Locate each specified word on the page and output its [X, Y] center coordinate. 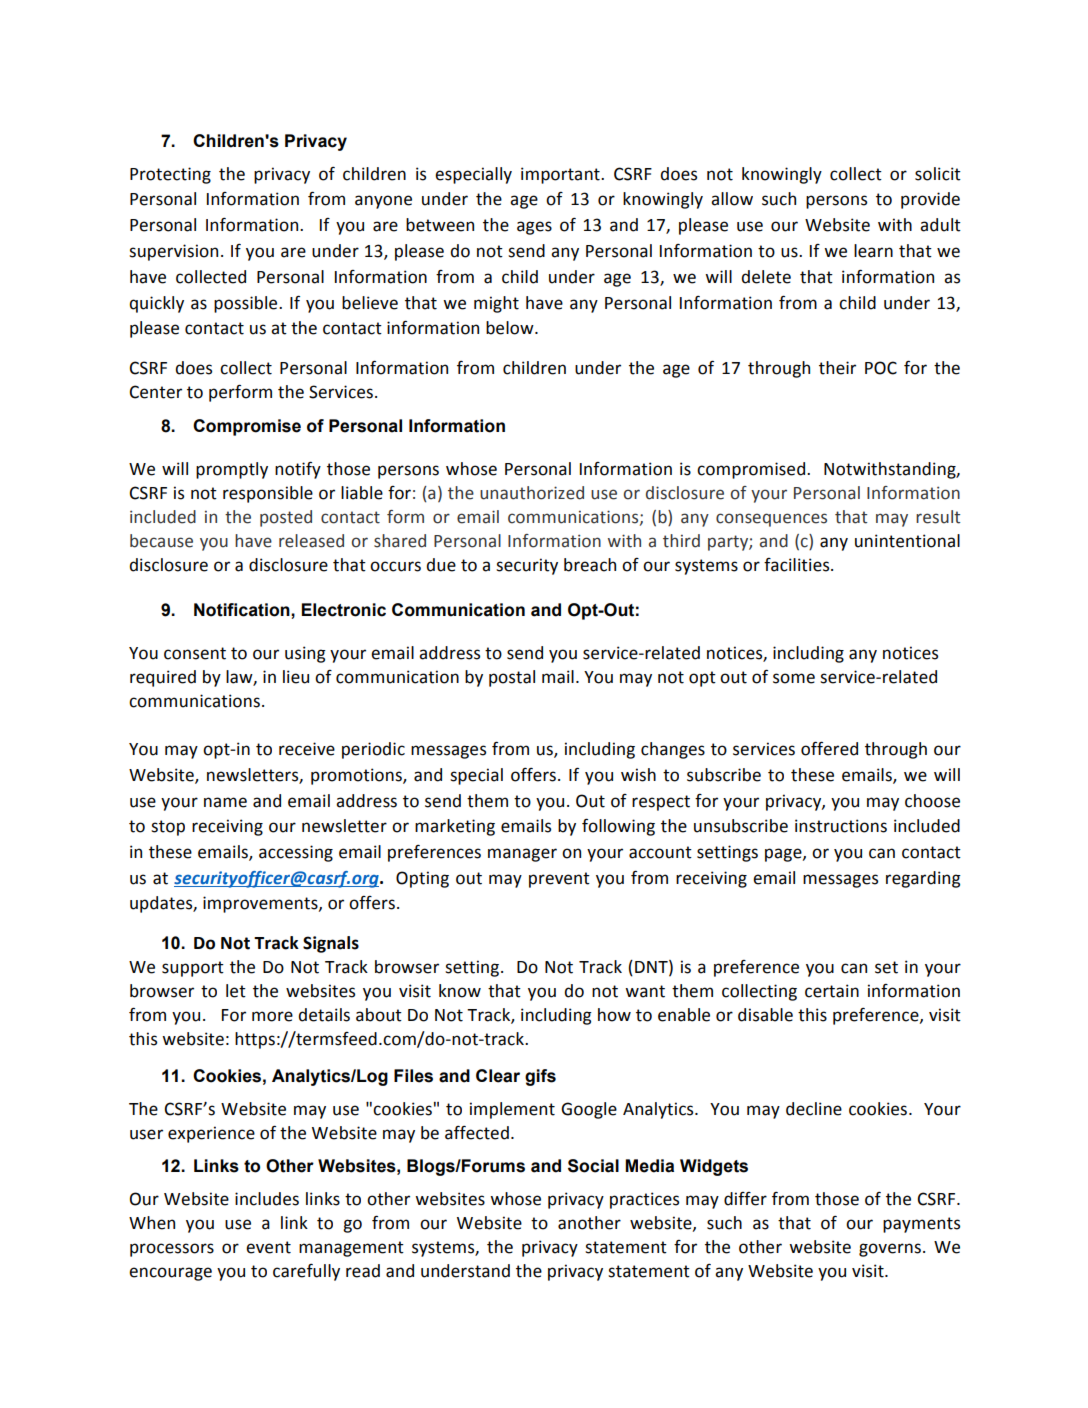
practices [644, 1200]
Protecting [170, 175]
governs [890, 1250]
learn [873, 251]
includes [267, 1199]
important [561, 175]
